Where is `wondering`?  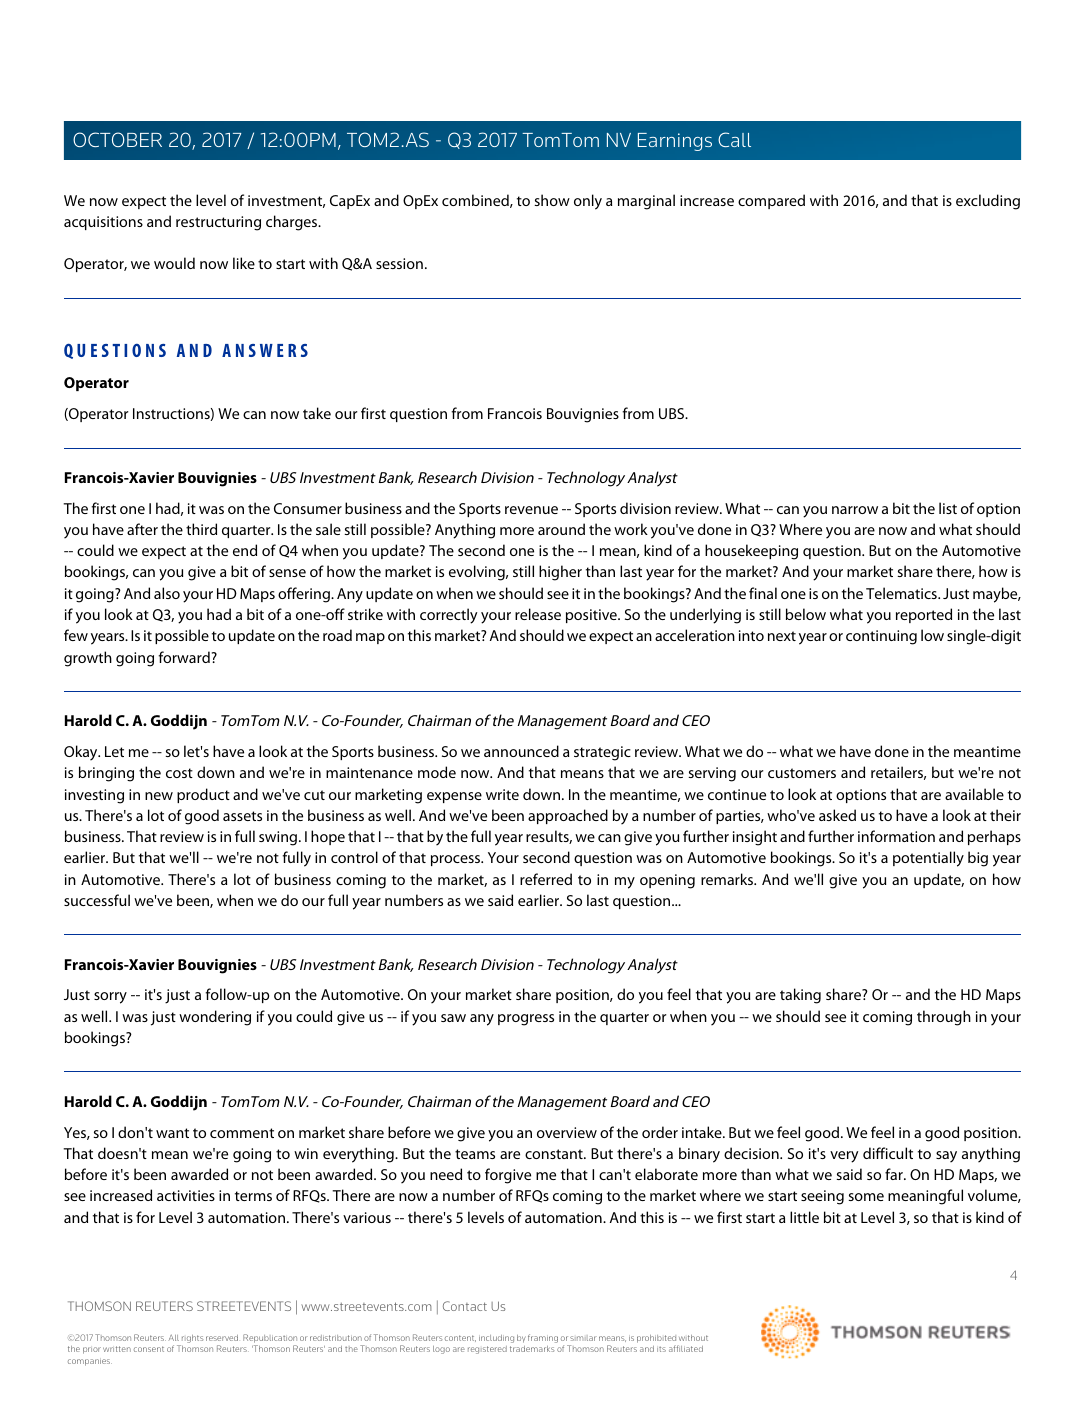 wondering is located at coordinates (215, 1018).
